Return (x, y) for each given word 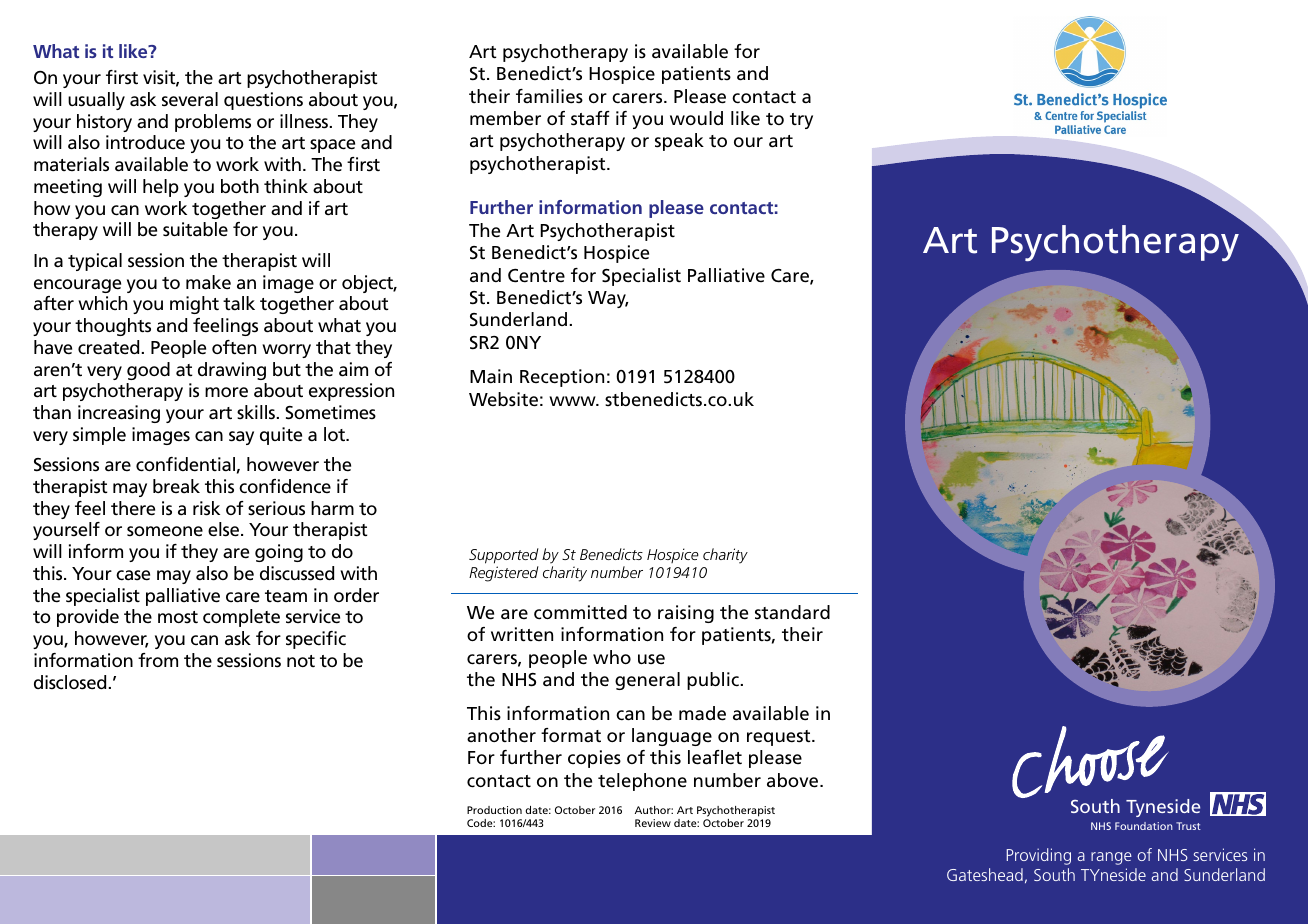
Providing (1038, 856)
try (801, 121)
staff (590, 118)
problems (213, 123)
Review (653, 823)
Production (494, 810)
